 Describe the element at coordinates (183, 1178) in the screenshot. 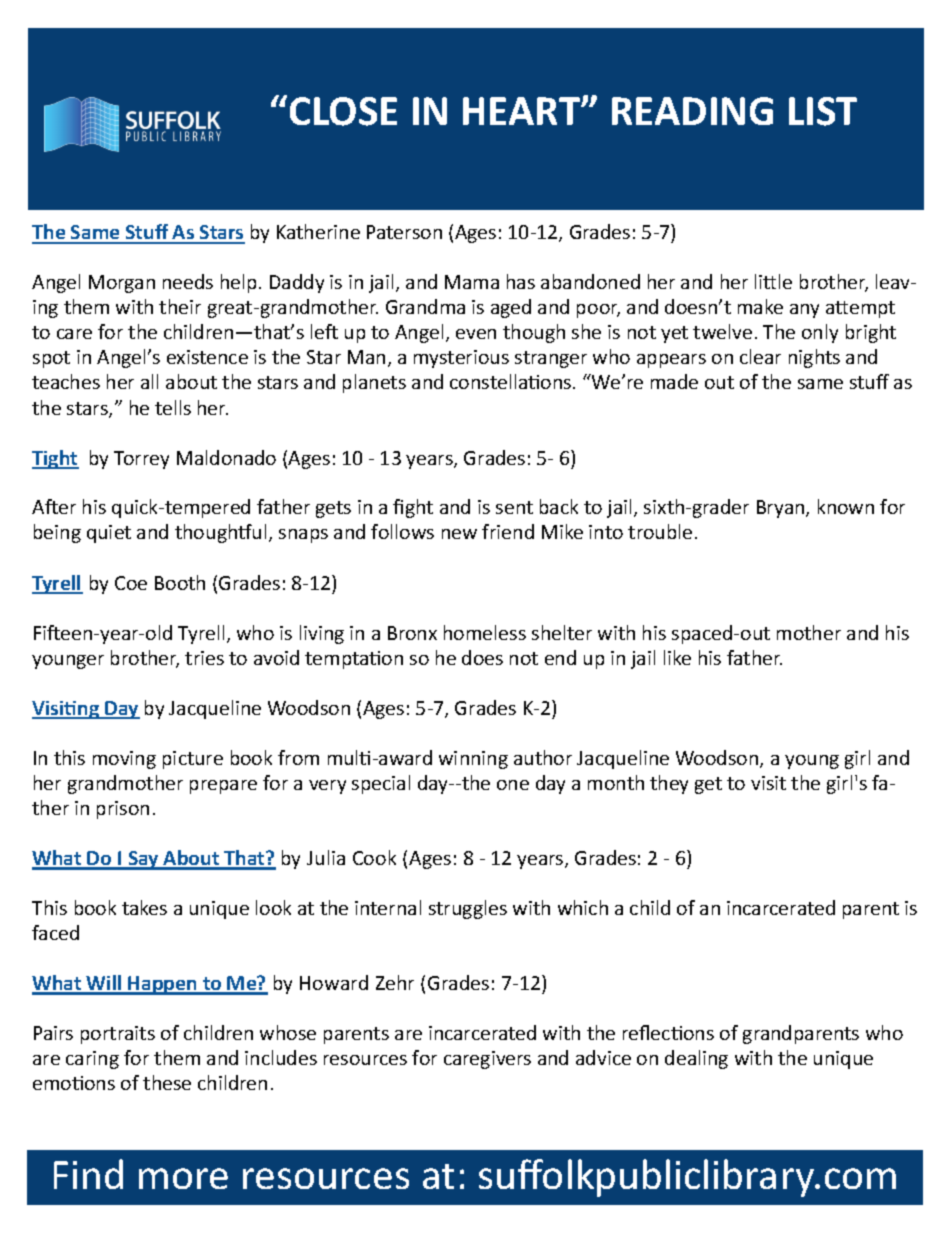

I see `more` at that location.
